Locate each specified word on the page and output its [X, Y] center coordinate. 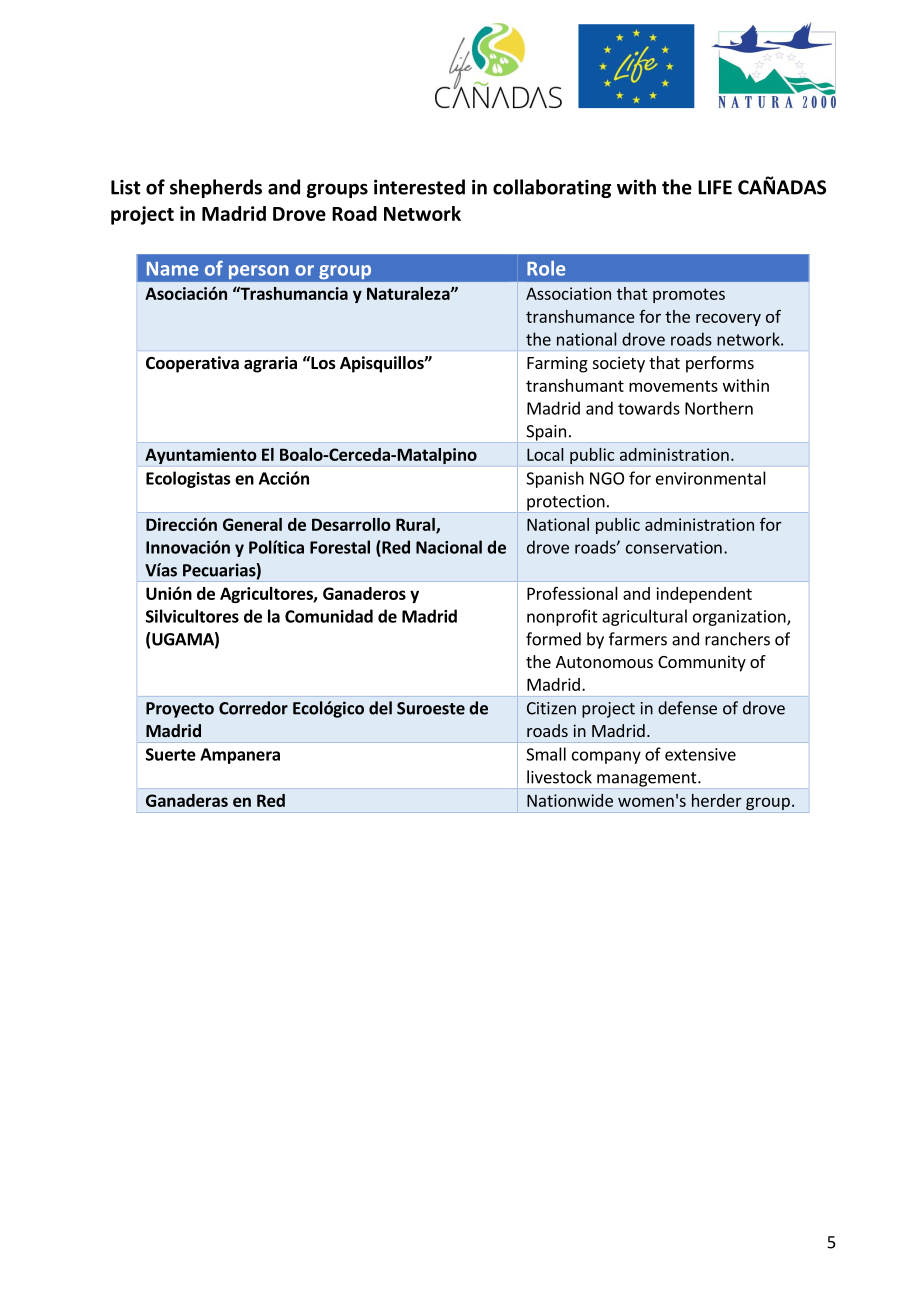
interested [419, 187]
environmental [711, 478]
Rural [416, 525]
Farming [557, 364]
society [619, 364]
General [252, 524]
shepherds [216, 188]
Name [172, 269]
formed [553, 639]
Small [546, 754]
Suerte [171, 754]
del [380, 708]
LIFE [715, 187]
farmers [638, 639]
